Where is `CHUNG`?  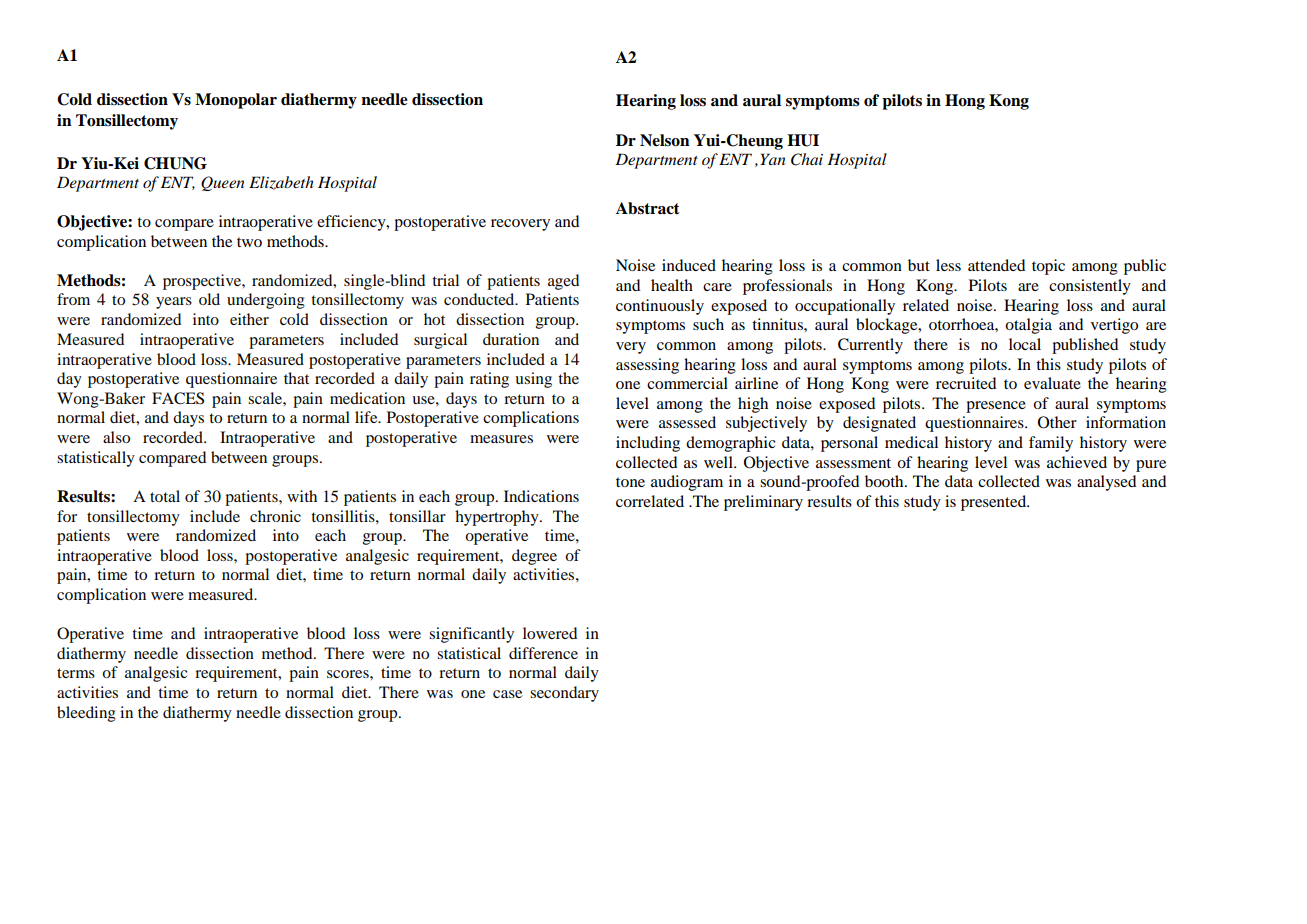 CHUNG is located at coordinates (175, 163).
